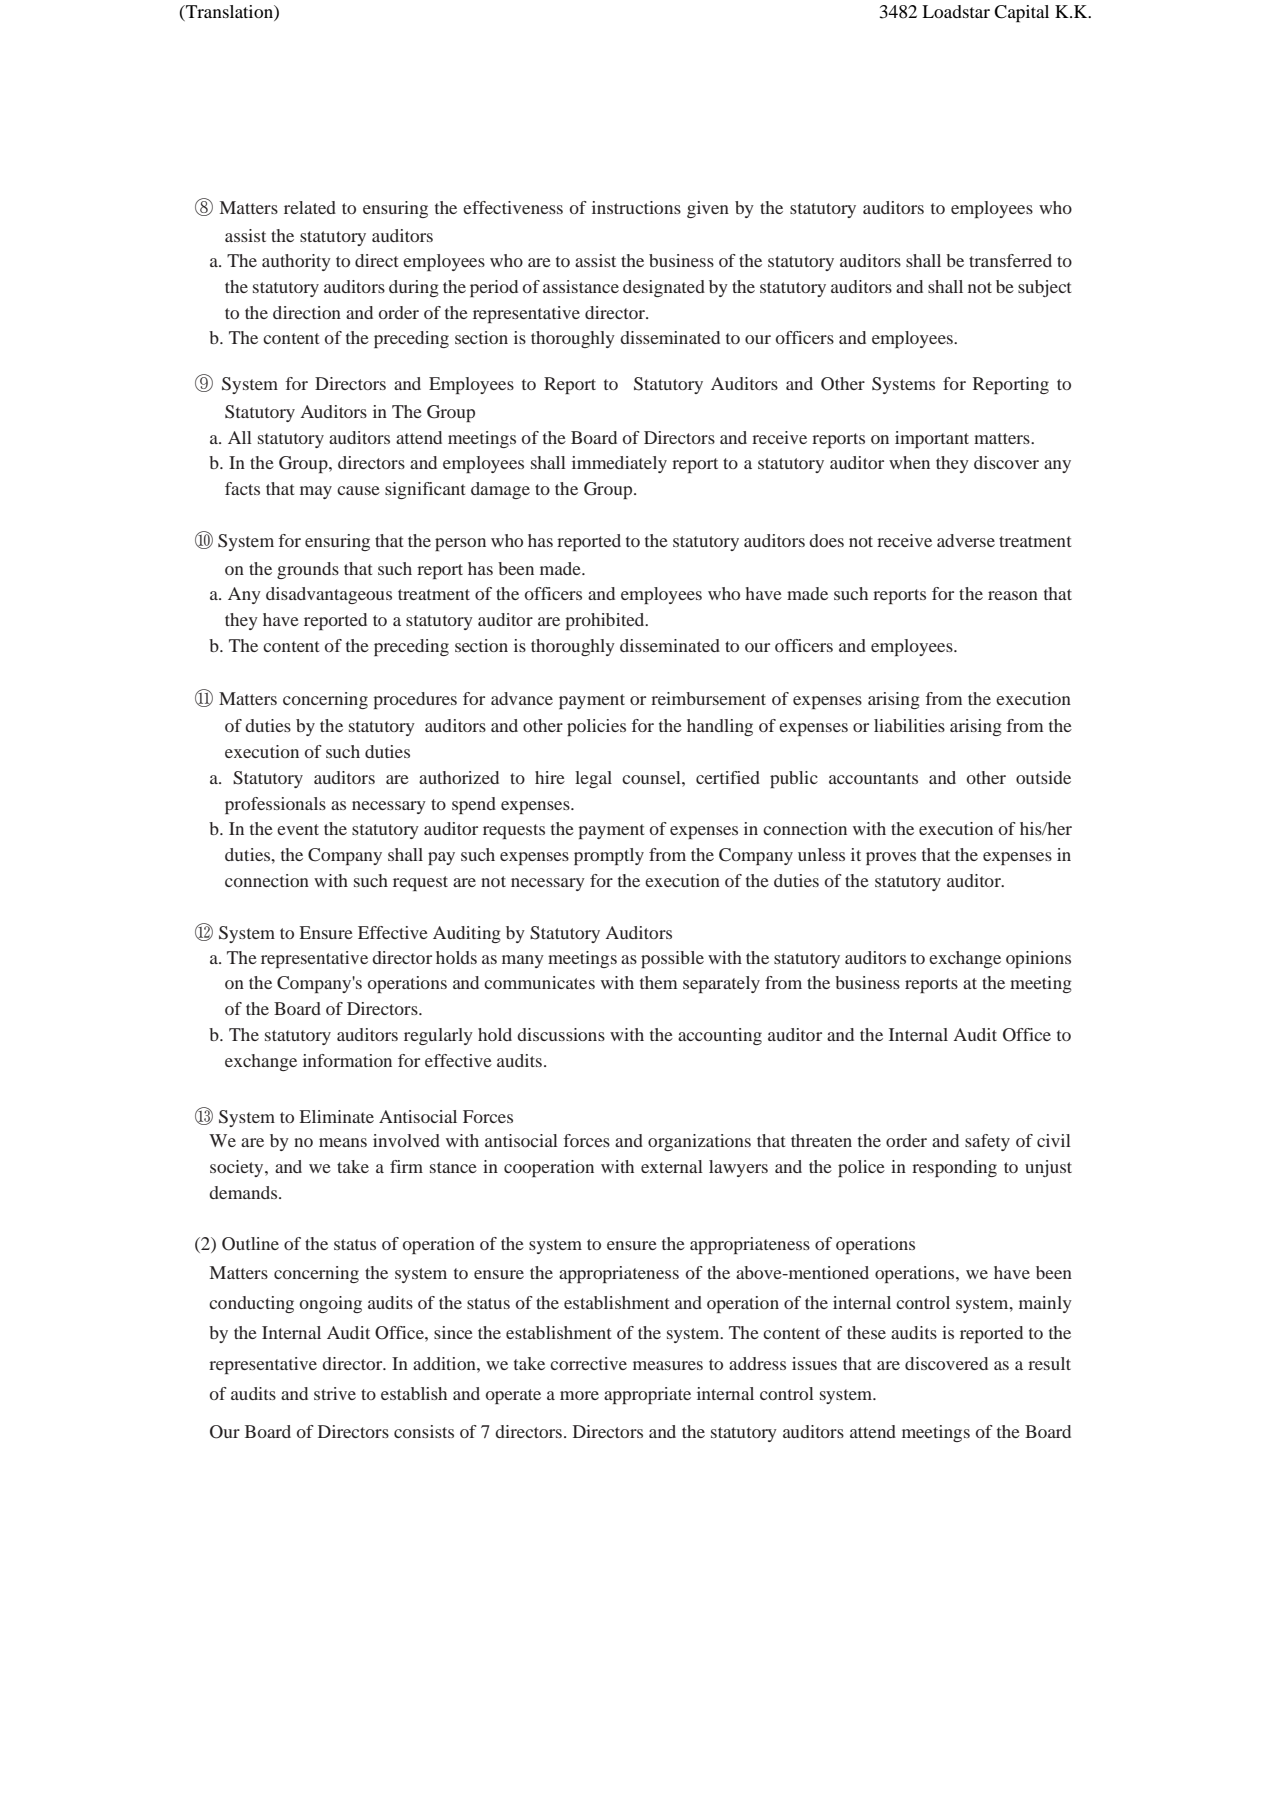 This screenshot has height=1797, width=1271. I want to click on accounting, so click(720, 1036).
